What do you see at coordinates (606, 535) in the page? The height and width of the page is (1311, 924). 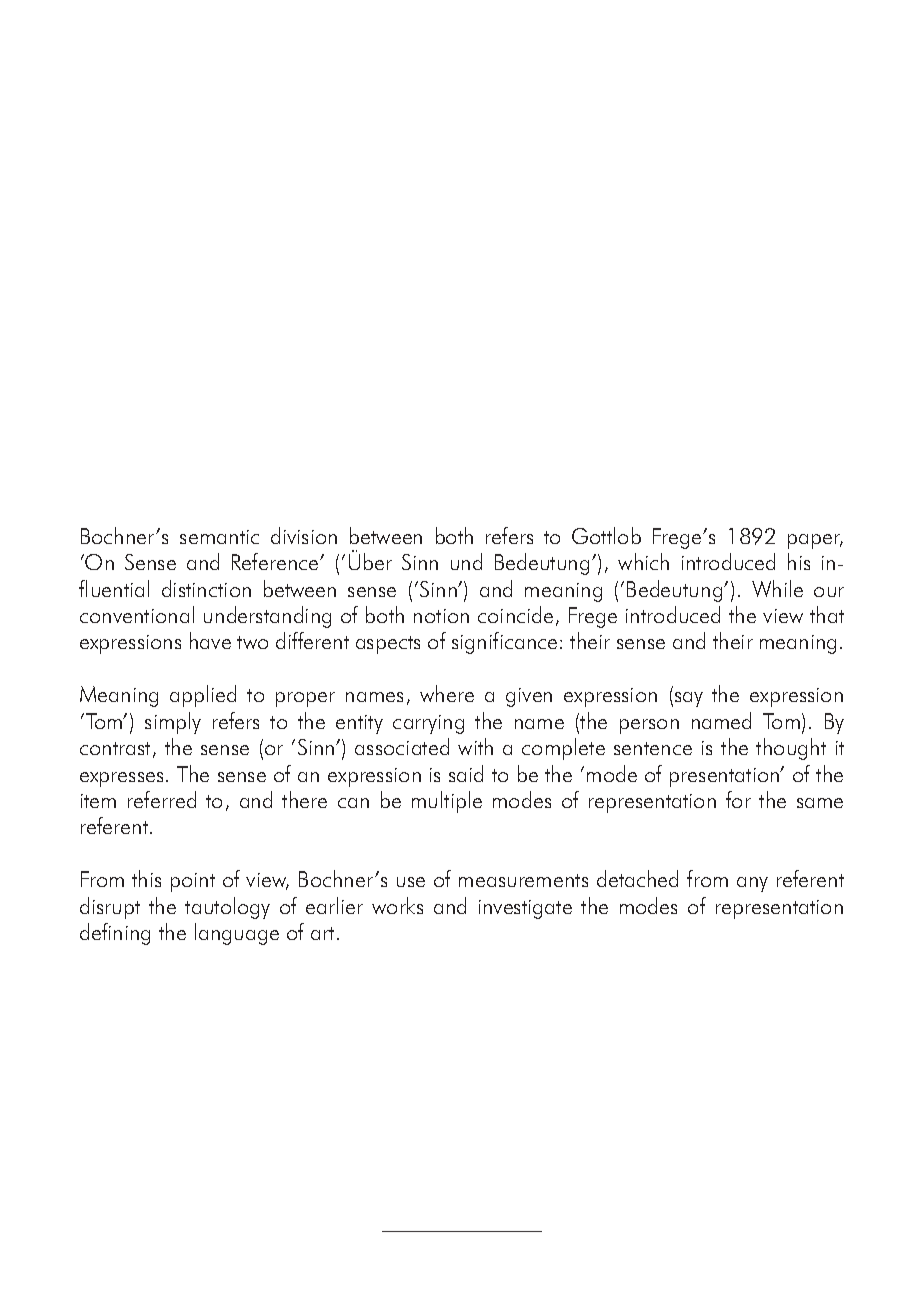 I see `Gottlob` at bounding box center [606, 535].
